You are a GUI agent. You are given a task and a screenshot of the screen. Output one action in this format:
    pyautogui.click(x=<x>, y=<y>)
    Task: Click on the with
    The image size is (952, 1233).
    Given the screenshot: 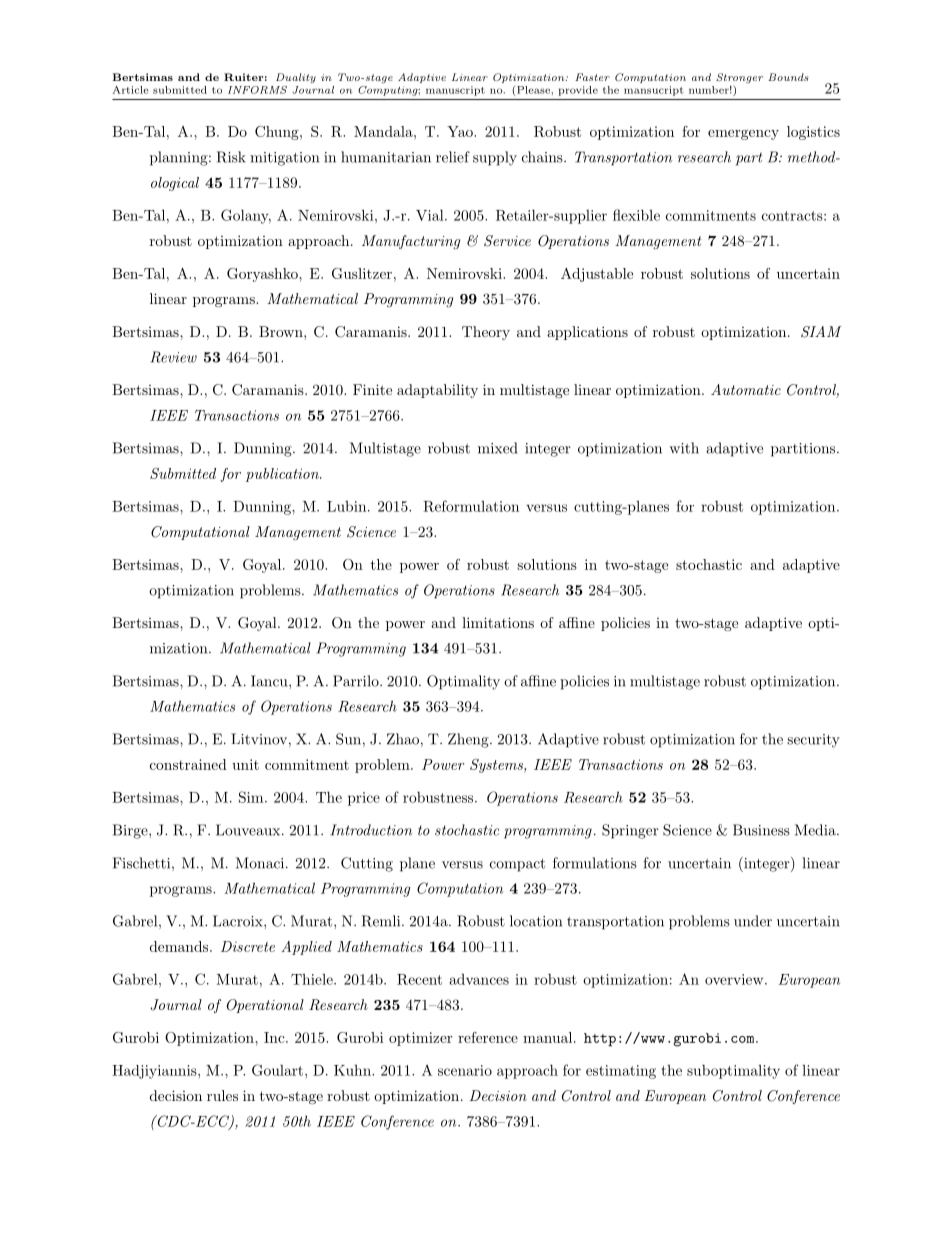 What is the action you would take?
    pyautogui.click(x=684, y=448)
